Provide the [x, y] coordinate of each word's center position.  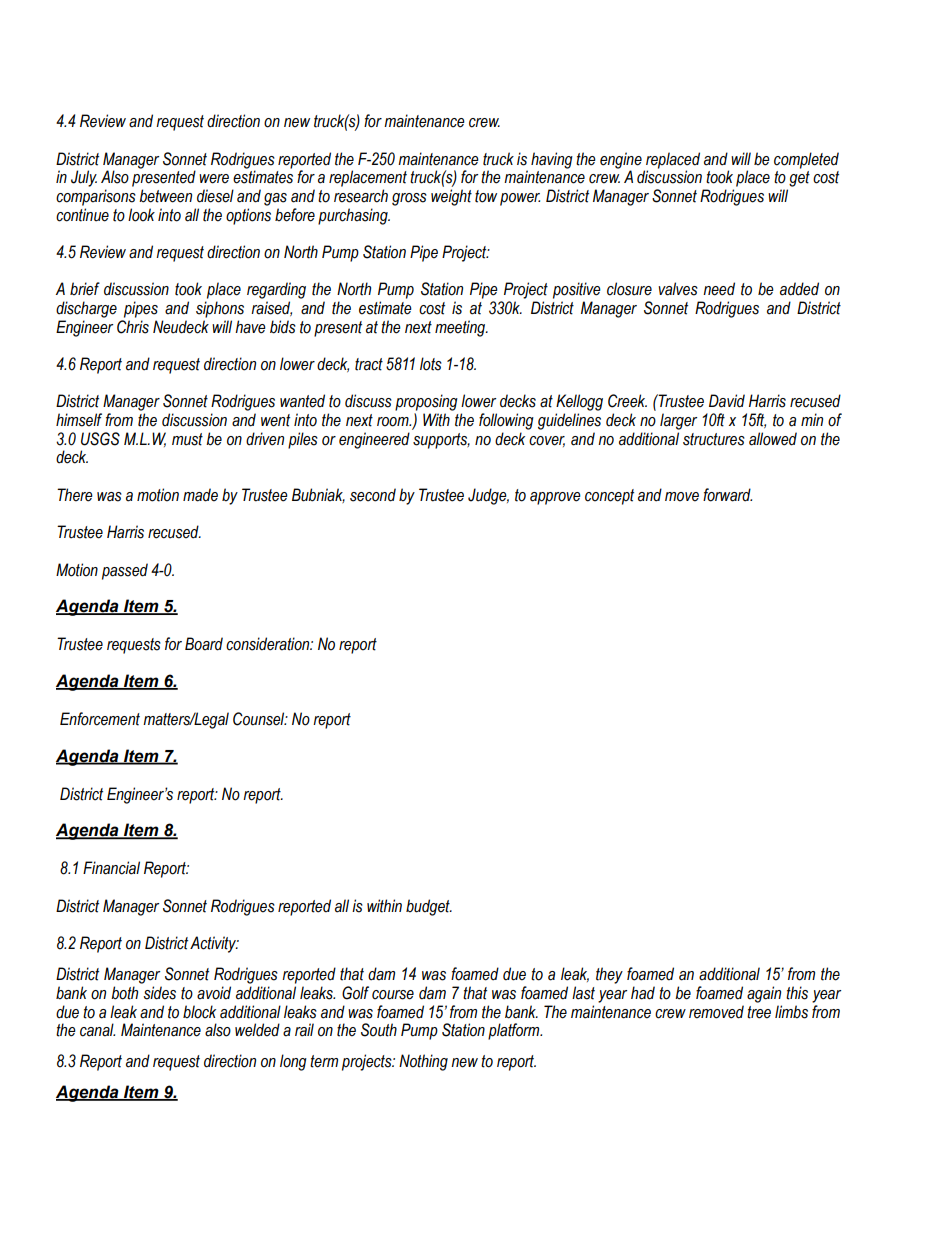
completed [806, 160]
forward [727, 495]
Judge [488, 496]
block [199, 1012]
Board [204, 644]
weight [451, 197]
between [165, 196]
